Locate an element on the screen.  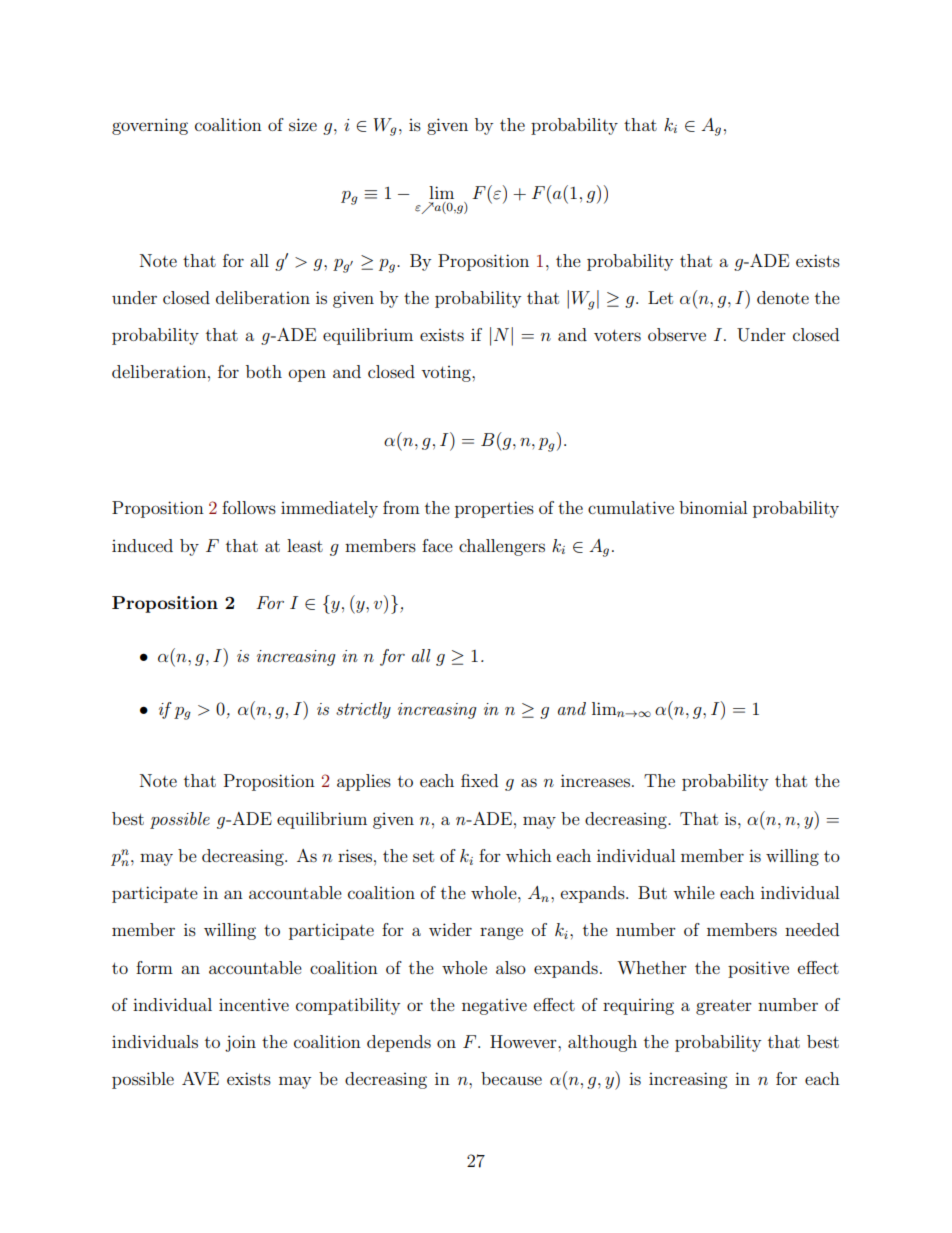
rises is located at coordinates (355, 855).
